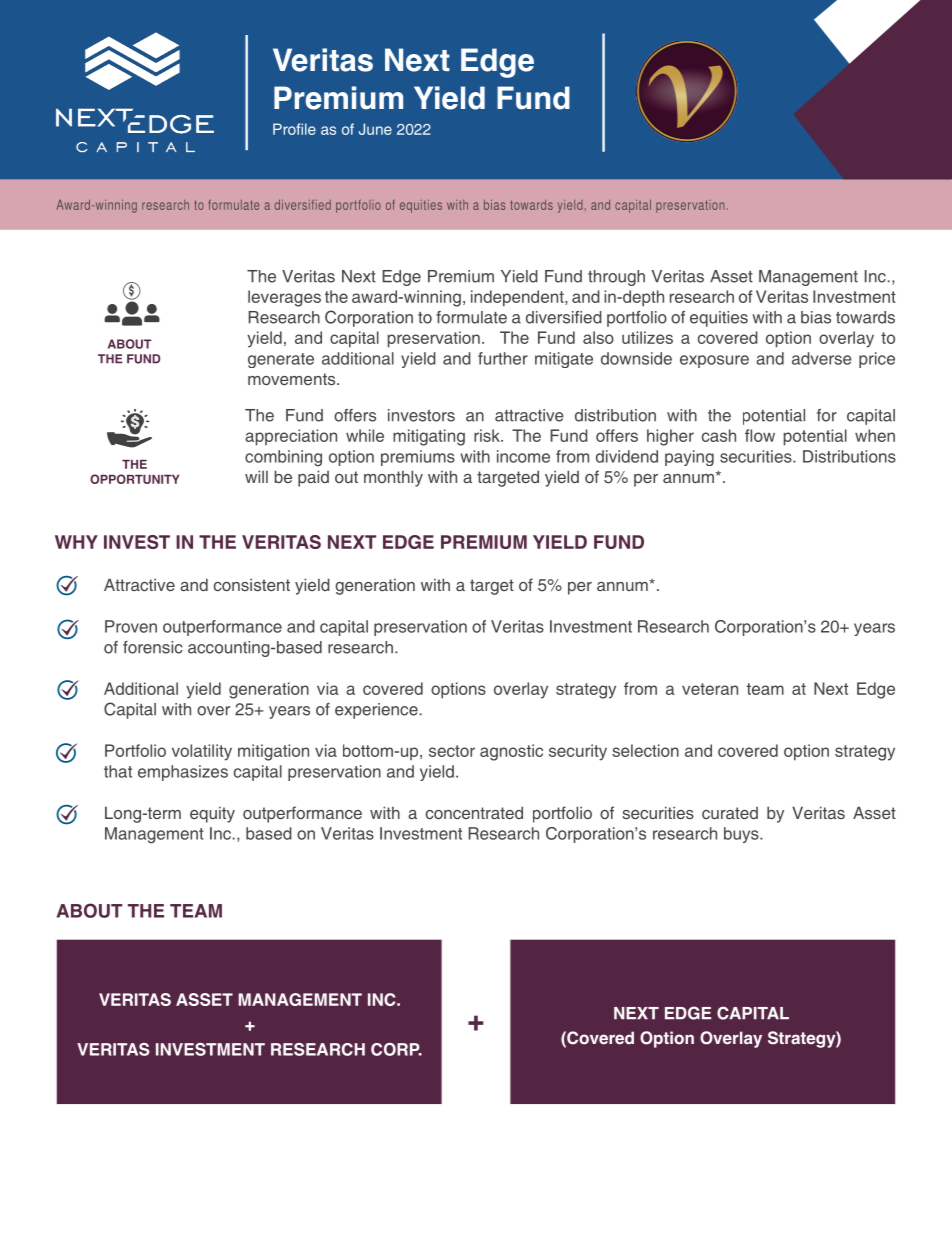  Describe the element at coordinates (689, 458) in the screenshot. I see `paying` at that location.
